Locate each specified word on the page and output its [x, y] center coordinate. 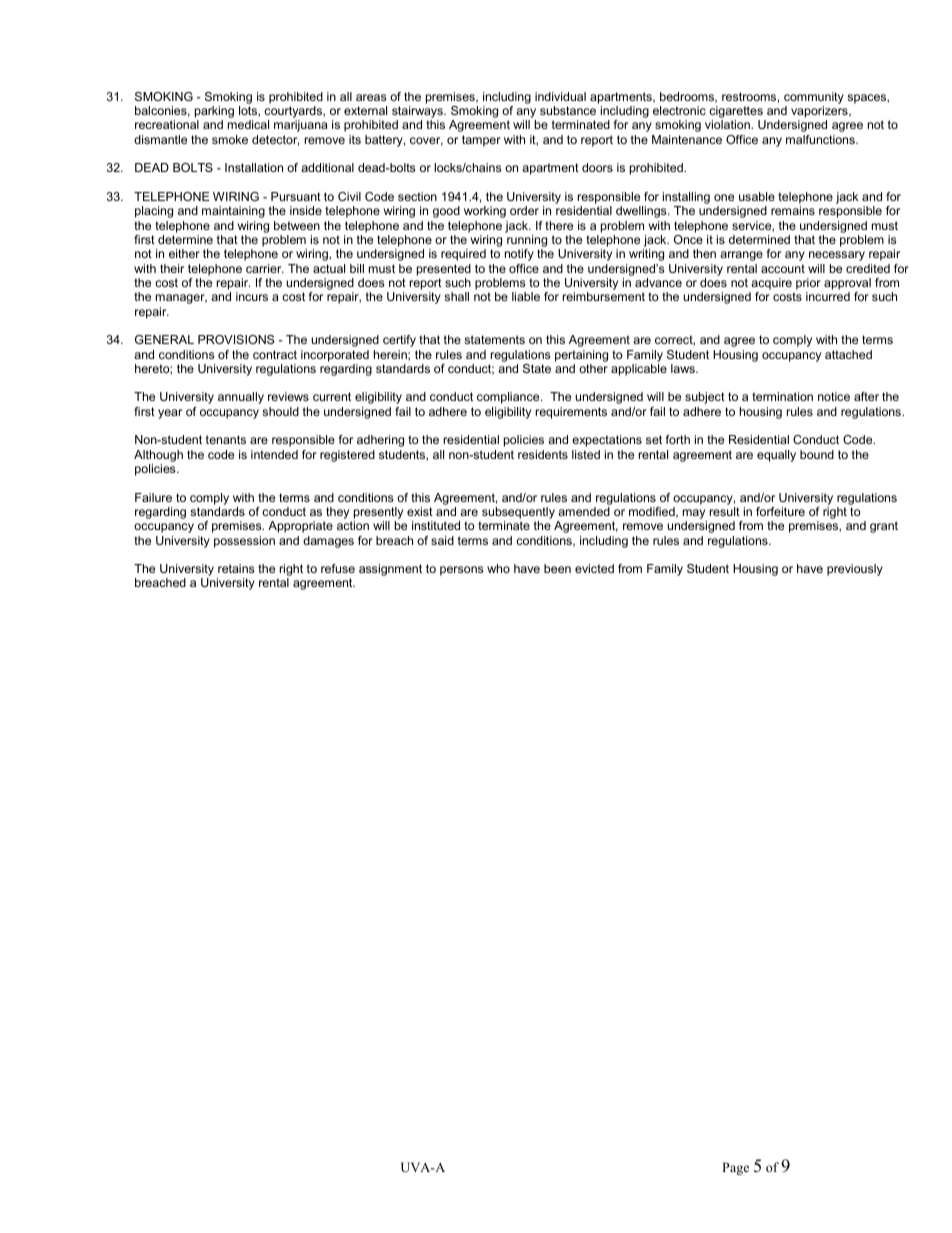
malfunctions [821, 139]
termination [782, 396]
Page [735, 1168]
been [557, 568]
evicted [594, 568]
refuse [338, 568]
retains [236, 568]
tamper [481, 141]
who [498, 568]
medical [248, 124]
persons [461, 571]
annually [241, 398]
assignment [390, 570]
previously [855, 570]
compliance [509, 398]
